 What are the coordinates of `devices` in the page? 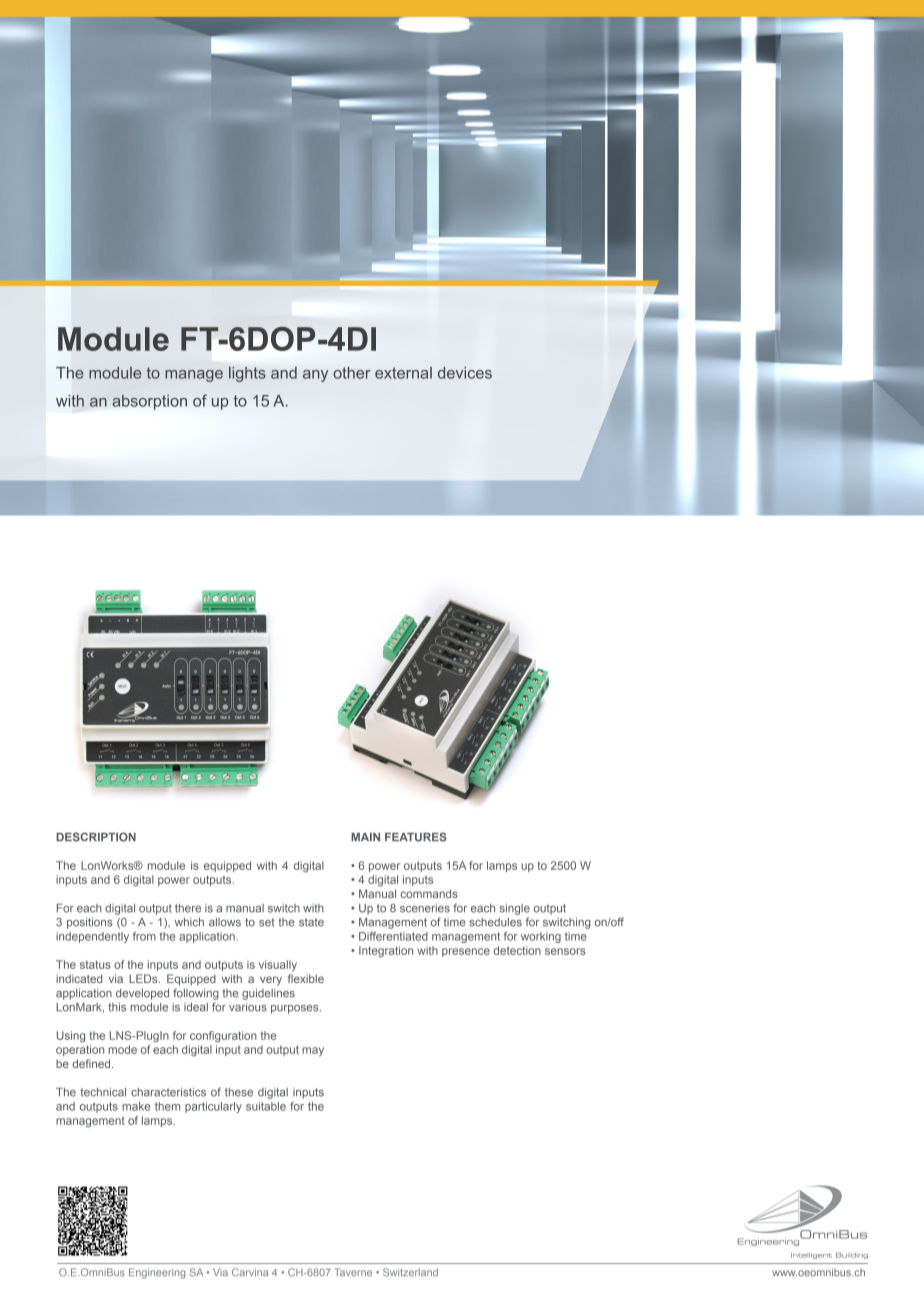 It's located at (465, 373).
